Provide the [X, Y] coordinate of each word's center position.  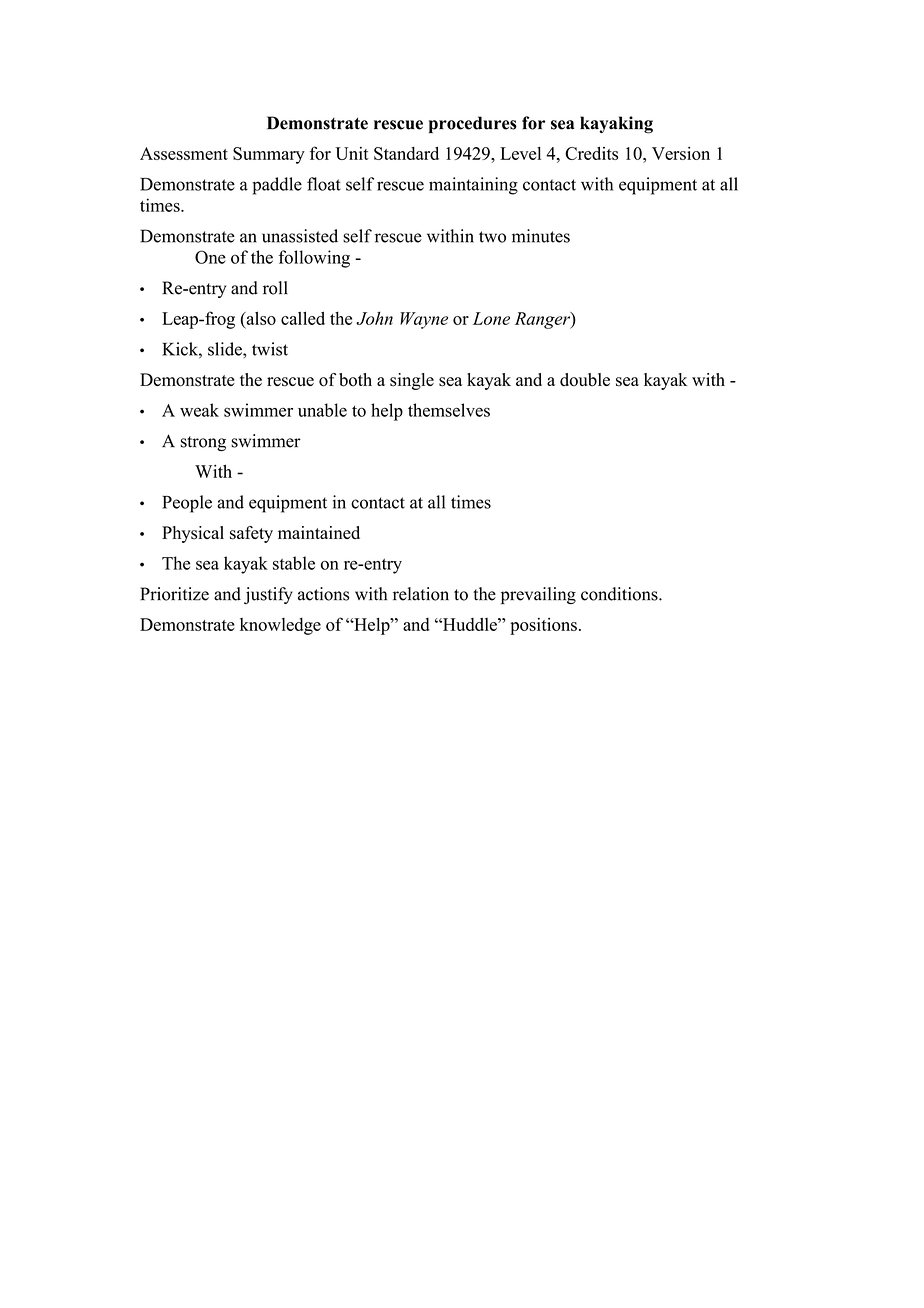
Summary [269, 155]
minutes [541, 236]
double [585, 380]
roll [275, 288]
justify [268, 595]
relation [421, 594]
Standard [406, 153]
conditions [620, 594]
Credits [591, 153]
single [412, 381]
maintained [319, 532]
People [187, 504]
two [492, 237]
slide [226, 349]
